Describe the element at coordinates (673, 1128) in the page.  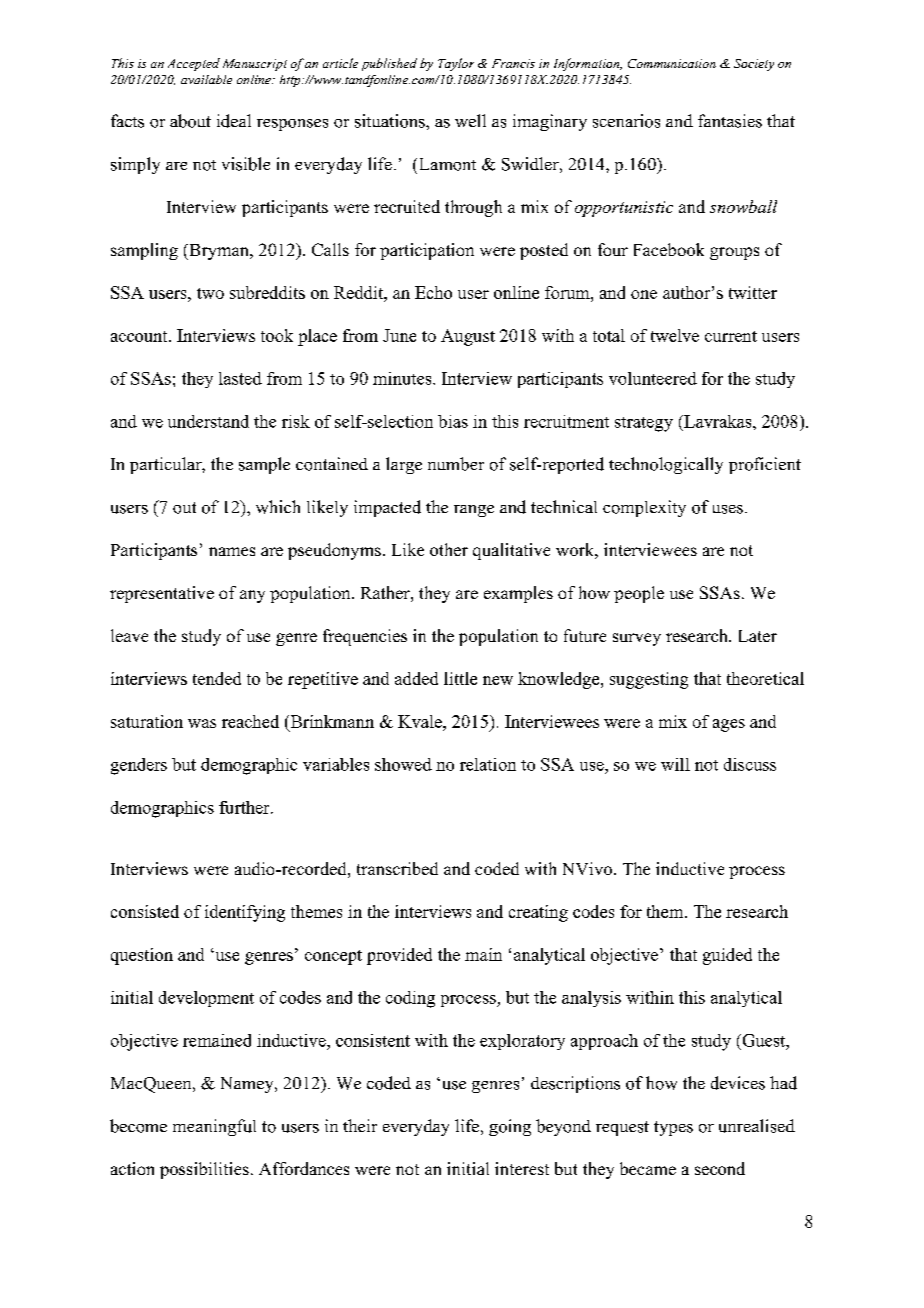
I see `types` at that location.
